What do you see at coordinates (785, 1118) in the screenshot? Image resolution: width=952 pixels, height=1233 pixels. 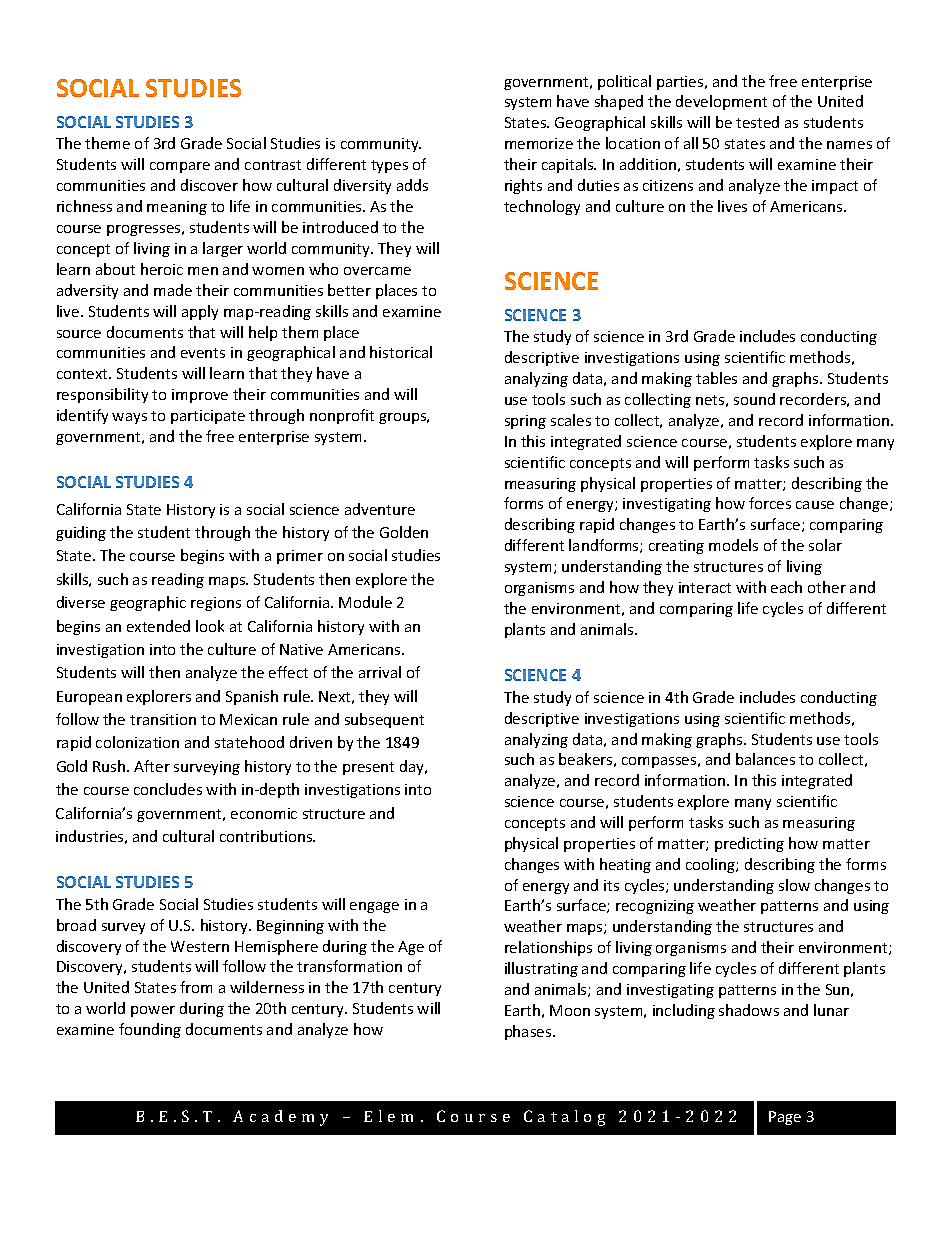 I see `Page` at bounding box center [785, 1118].
